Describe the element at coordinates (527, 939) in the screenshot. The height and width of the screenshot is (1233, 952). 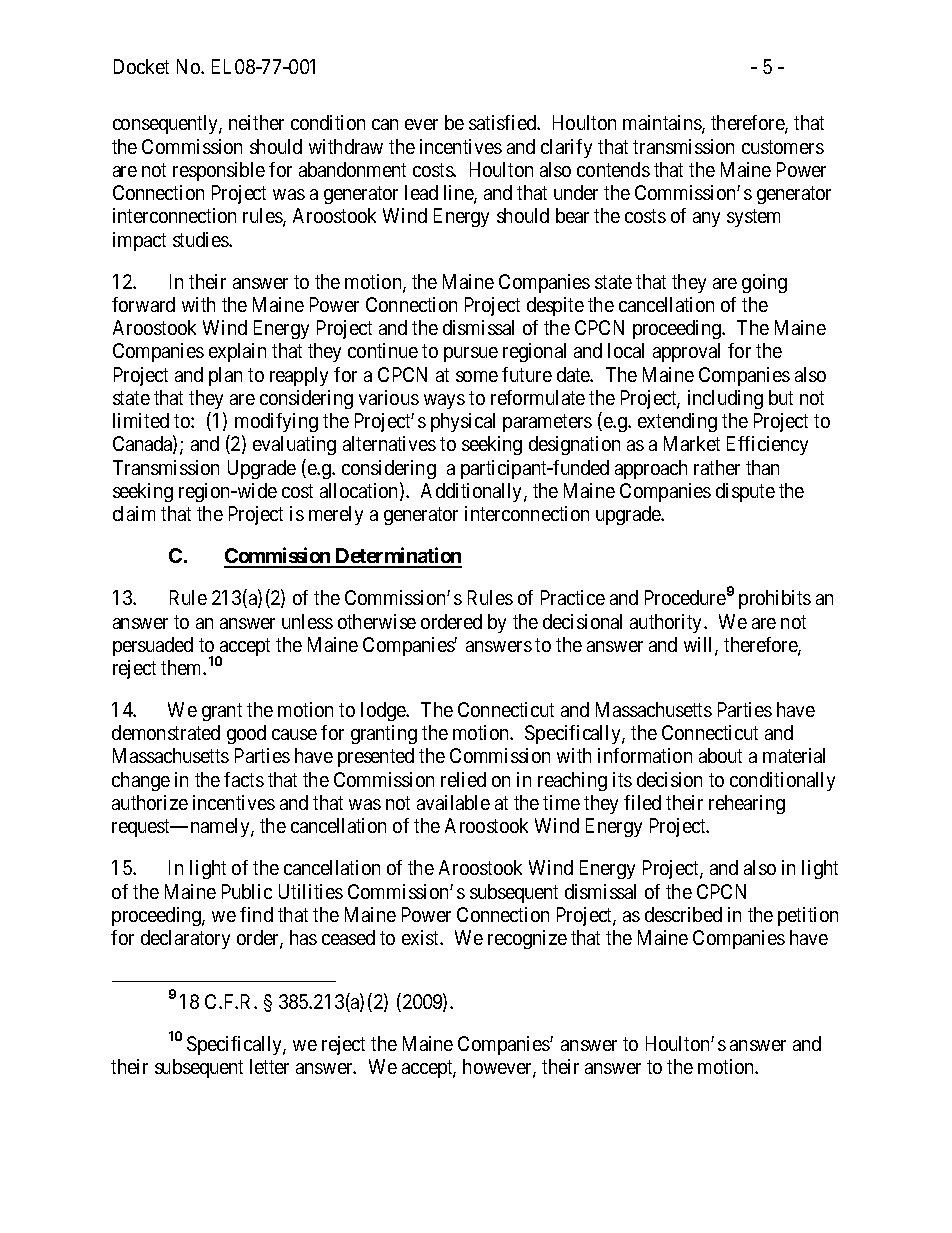
I see `recognize` at that location.
